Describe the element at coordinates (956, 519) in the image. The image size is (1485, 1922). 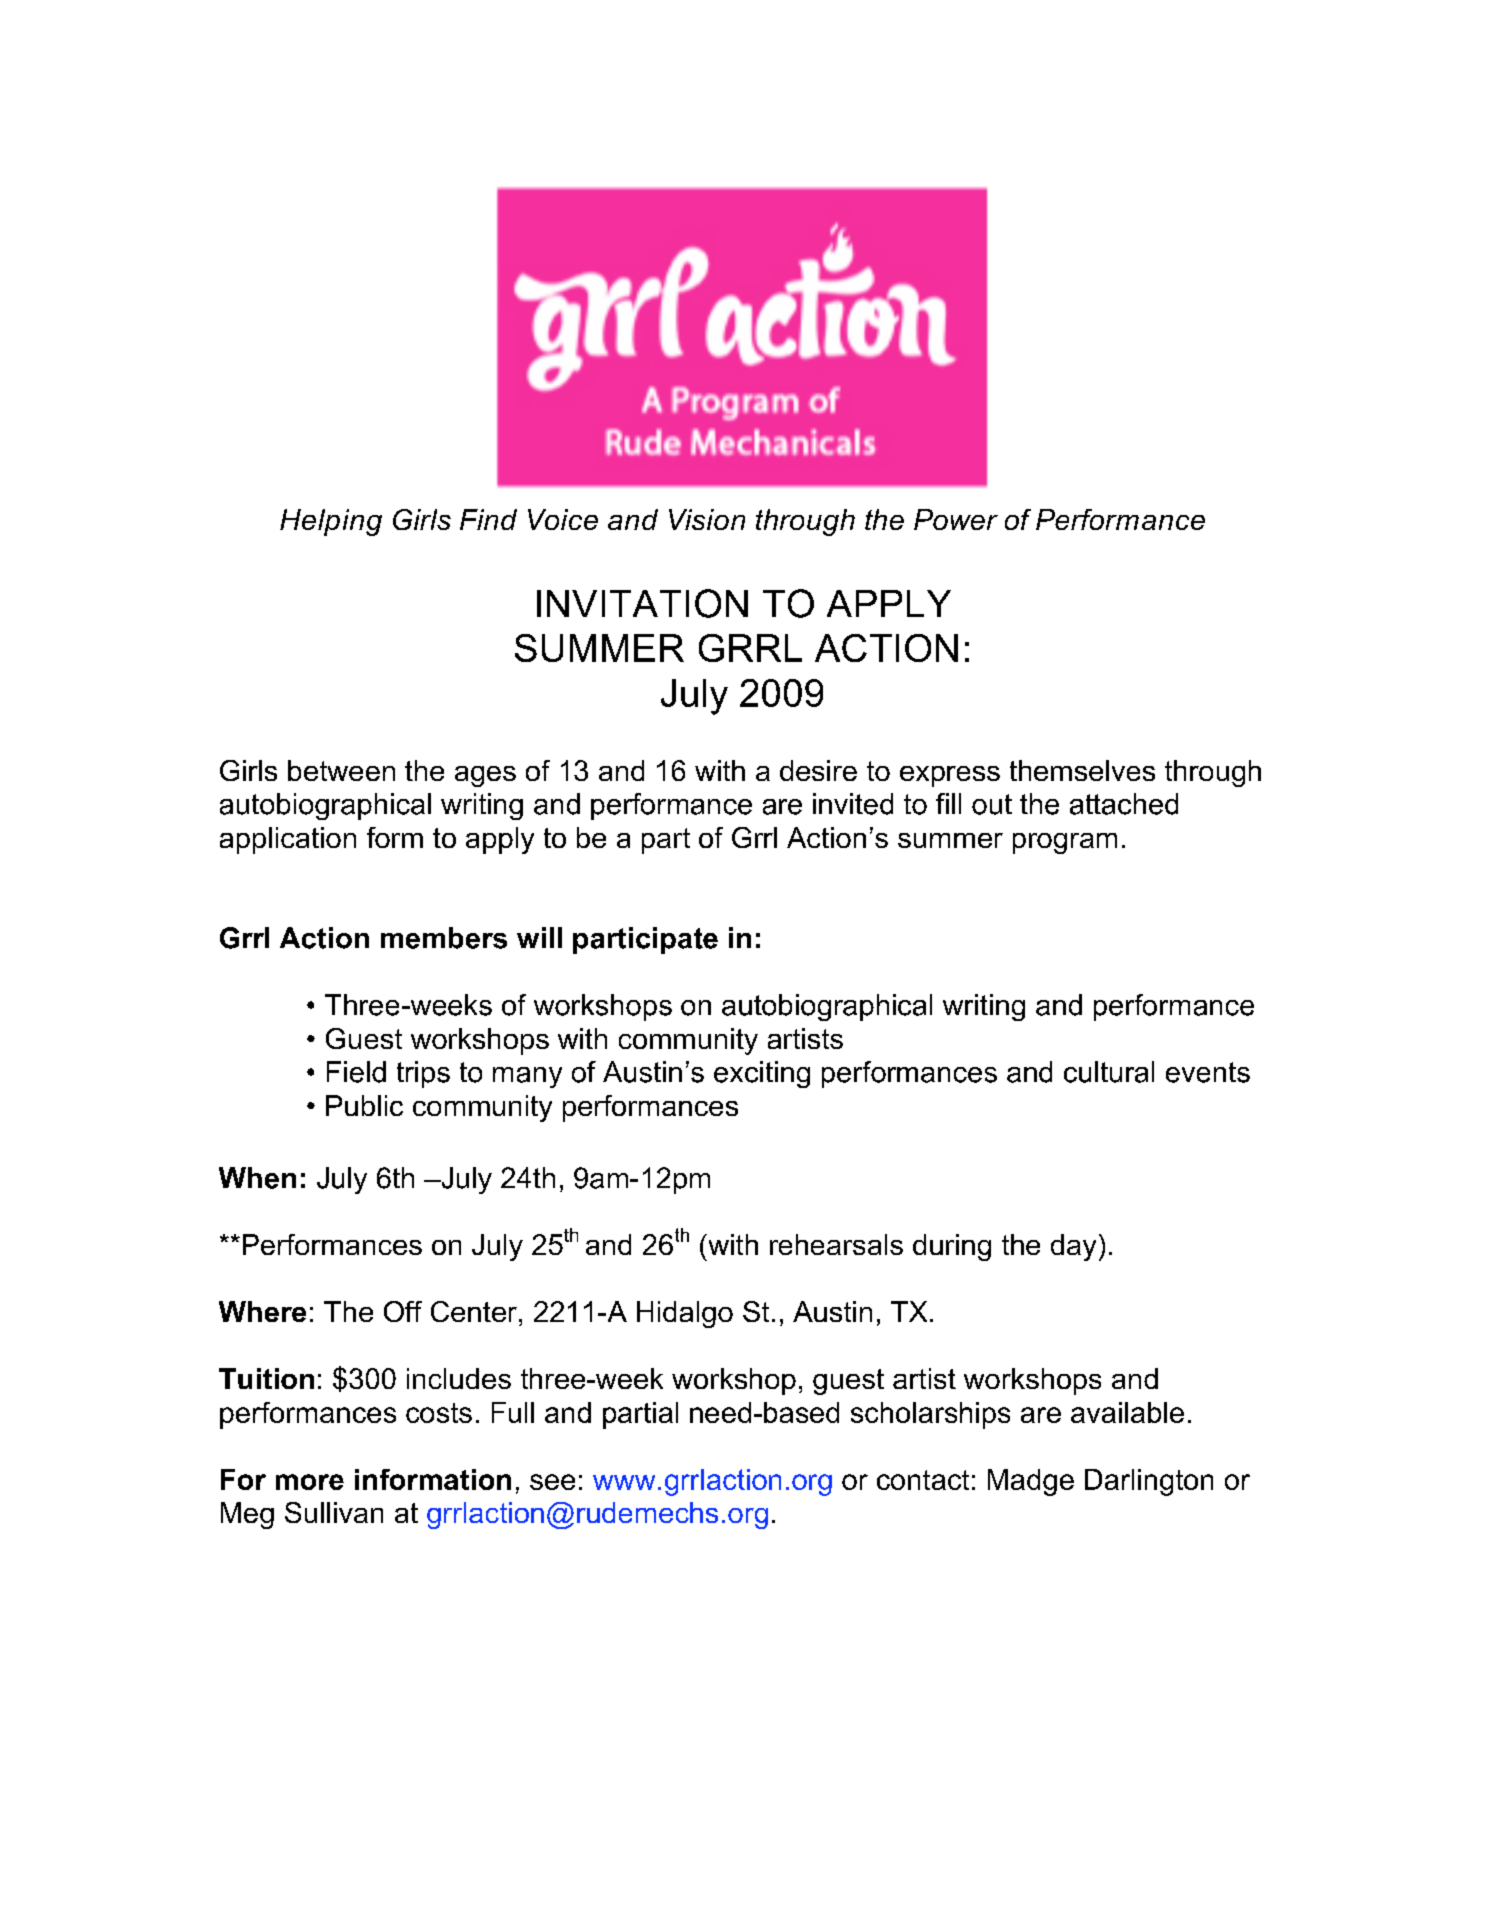
I see `Power` at that location.
